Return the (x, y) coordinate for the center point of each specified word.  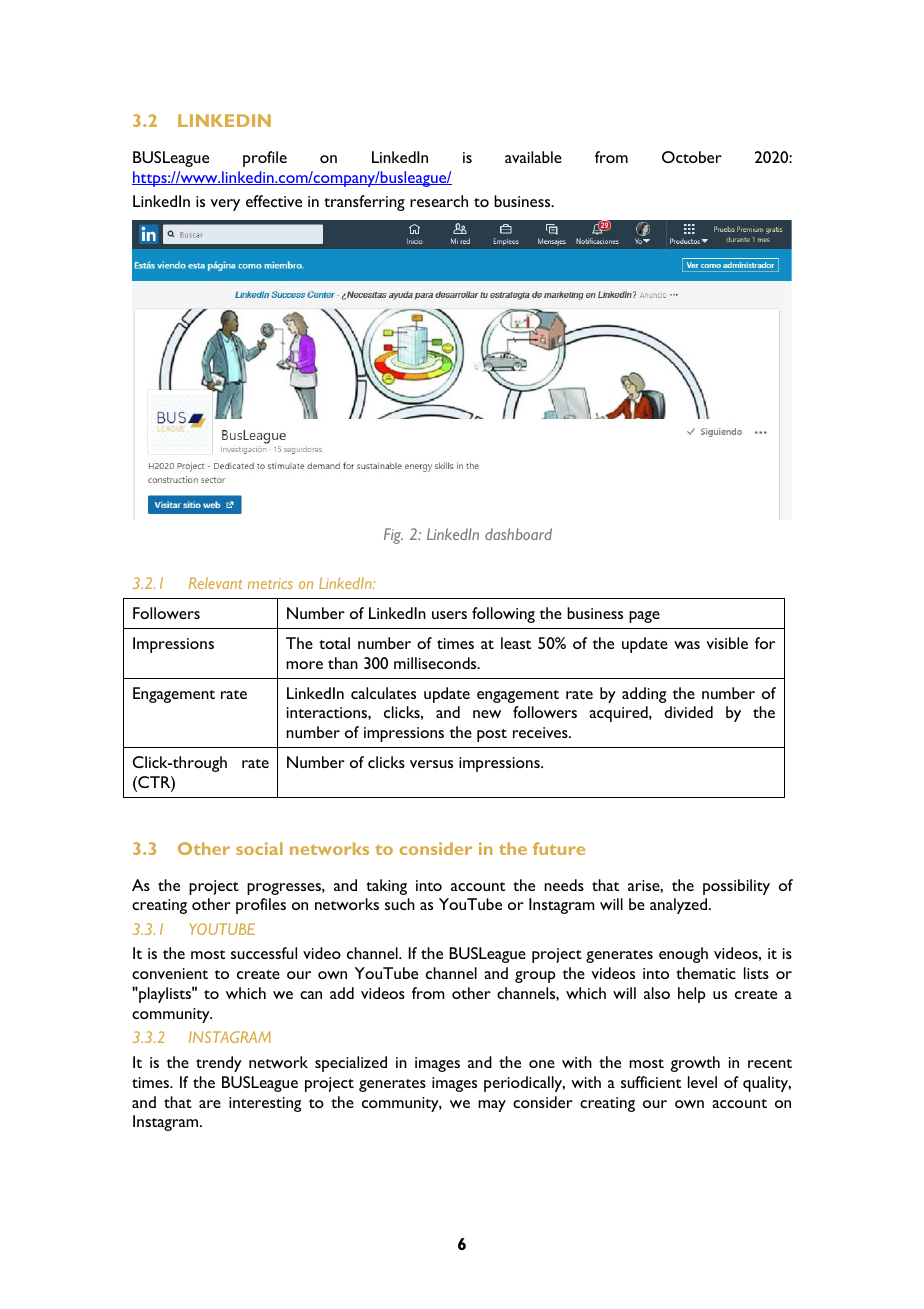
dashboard (518, 534)
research (439, 201)
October (692, 157)
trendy (219, 1064)
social (259, 848)
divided (688, 712)
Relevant (215, 583)
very (225, 205)
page (644, 617)
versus (431, 764)
